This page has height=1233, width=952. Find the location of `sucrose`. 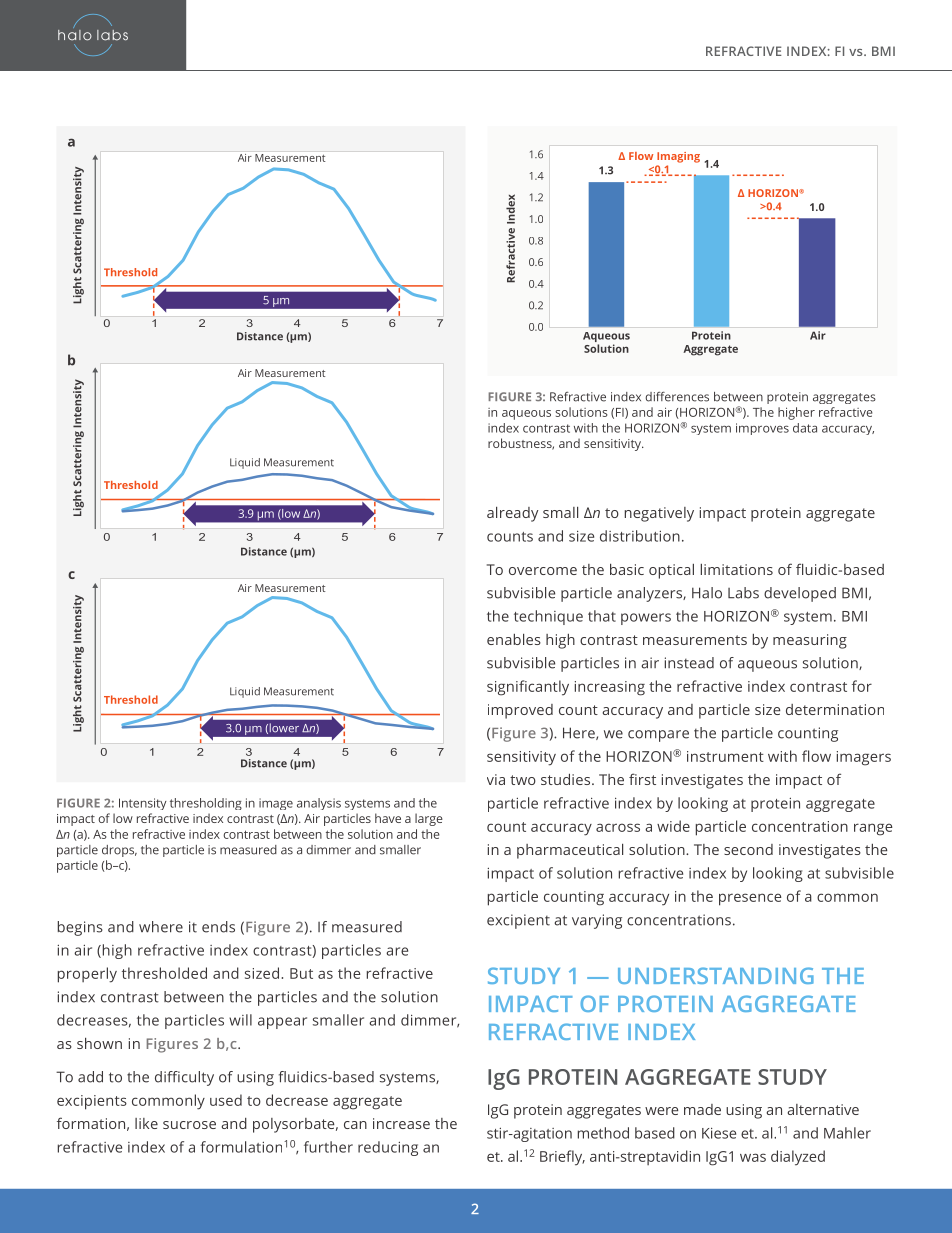

sucrose is located at coordinates (189, 1125).
